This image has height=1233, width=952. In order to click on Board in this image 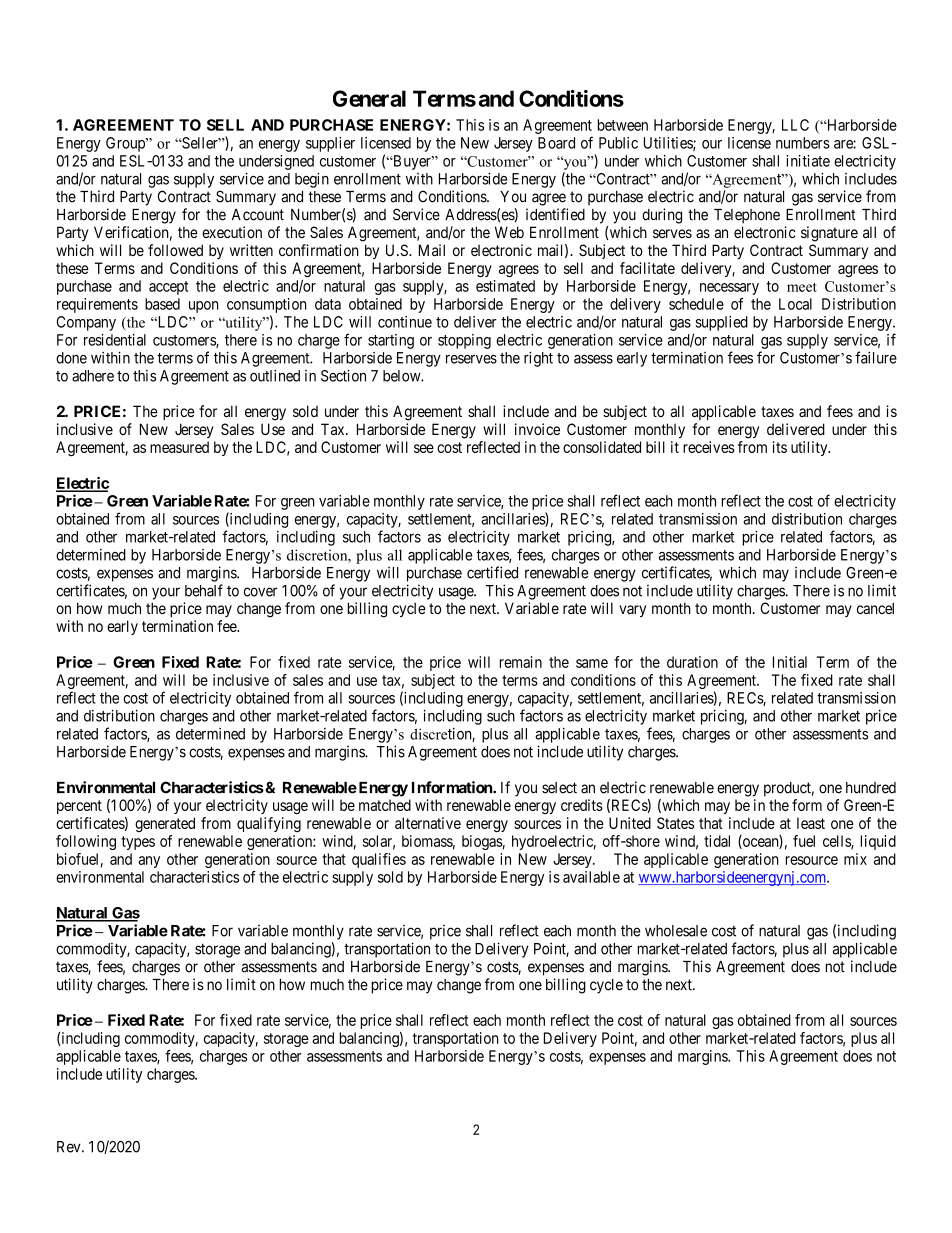, I will do `click(556, 143)`.
